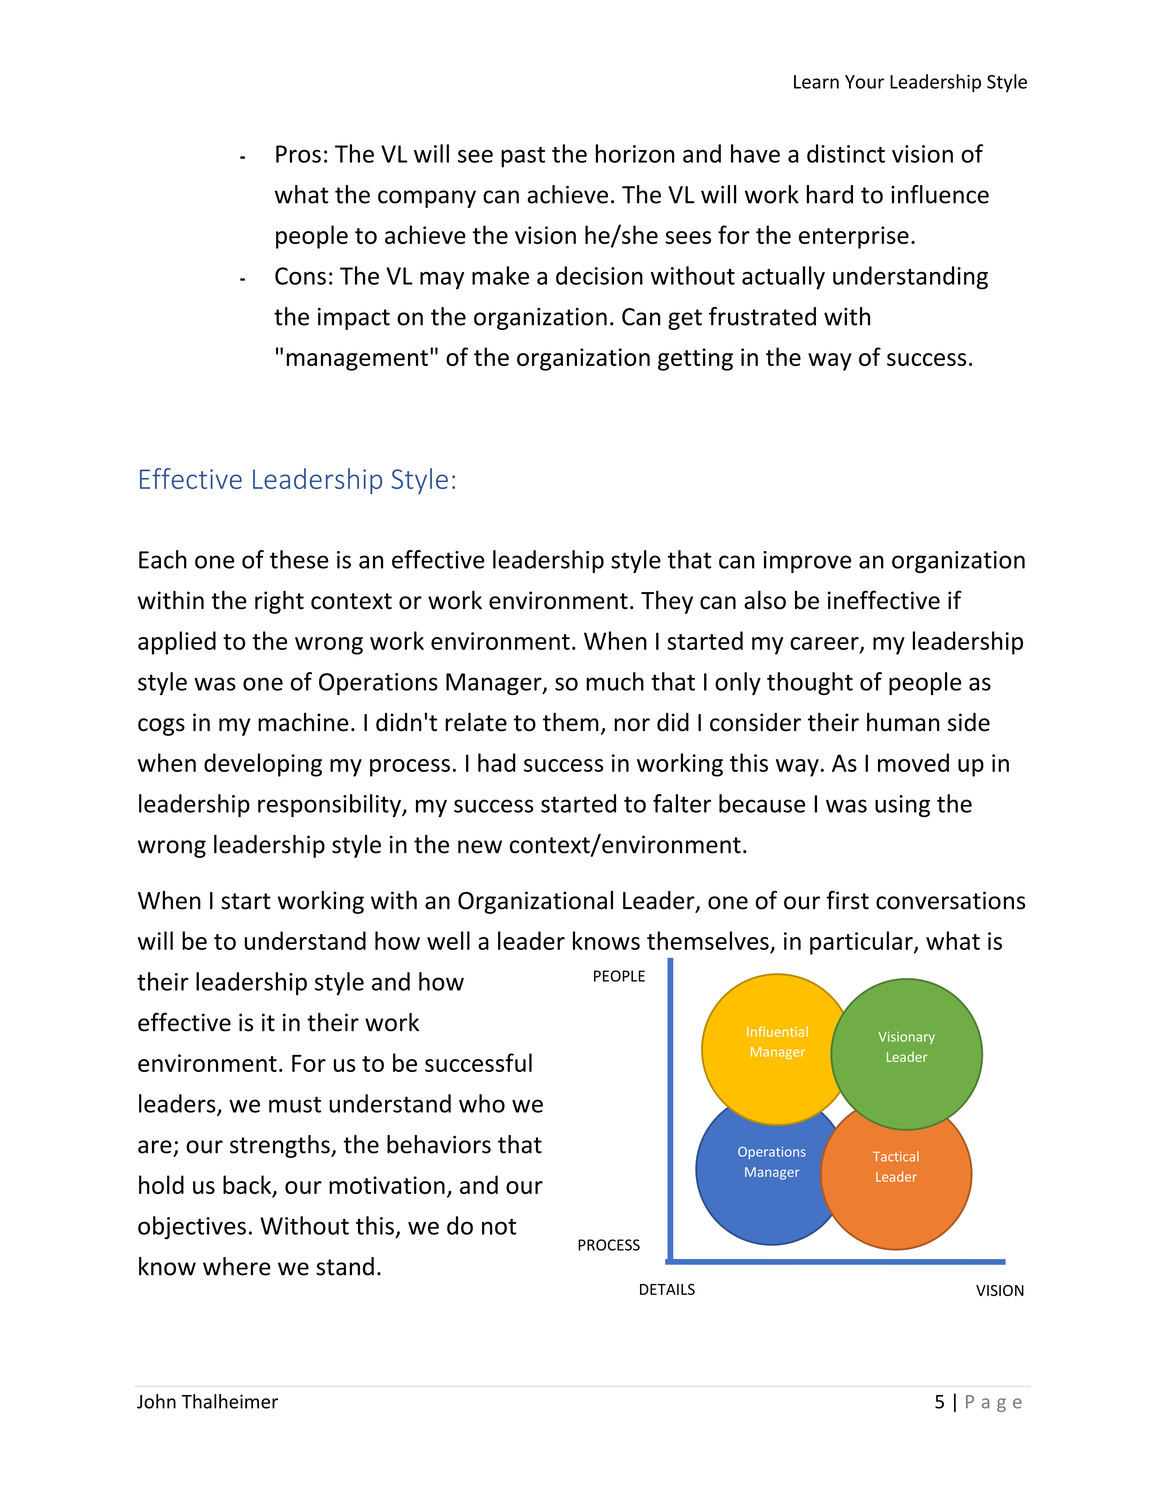 The width and height of the document is (1165, 1508). Describe the element at coordinates (448, 940) in the document. I see `well` at that location.
